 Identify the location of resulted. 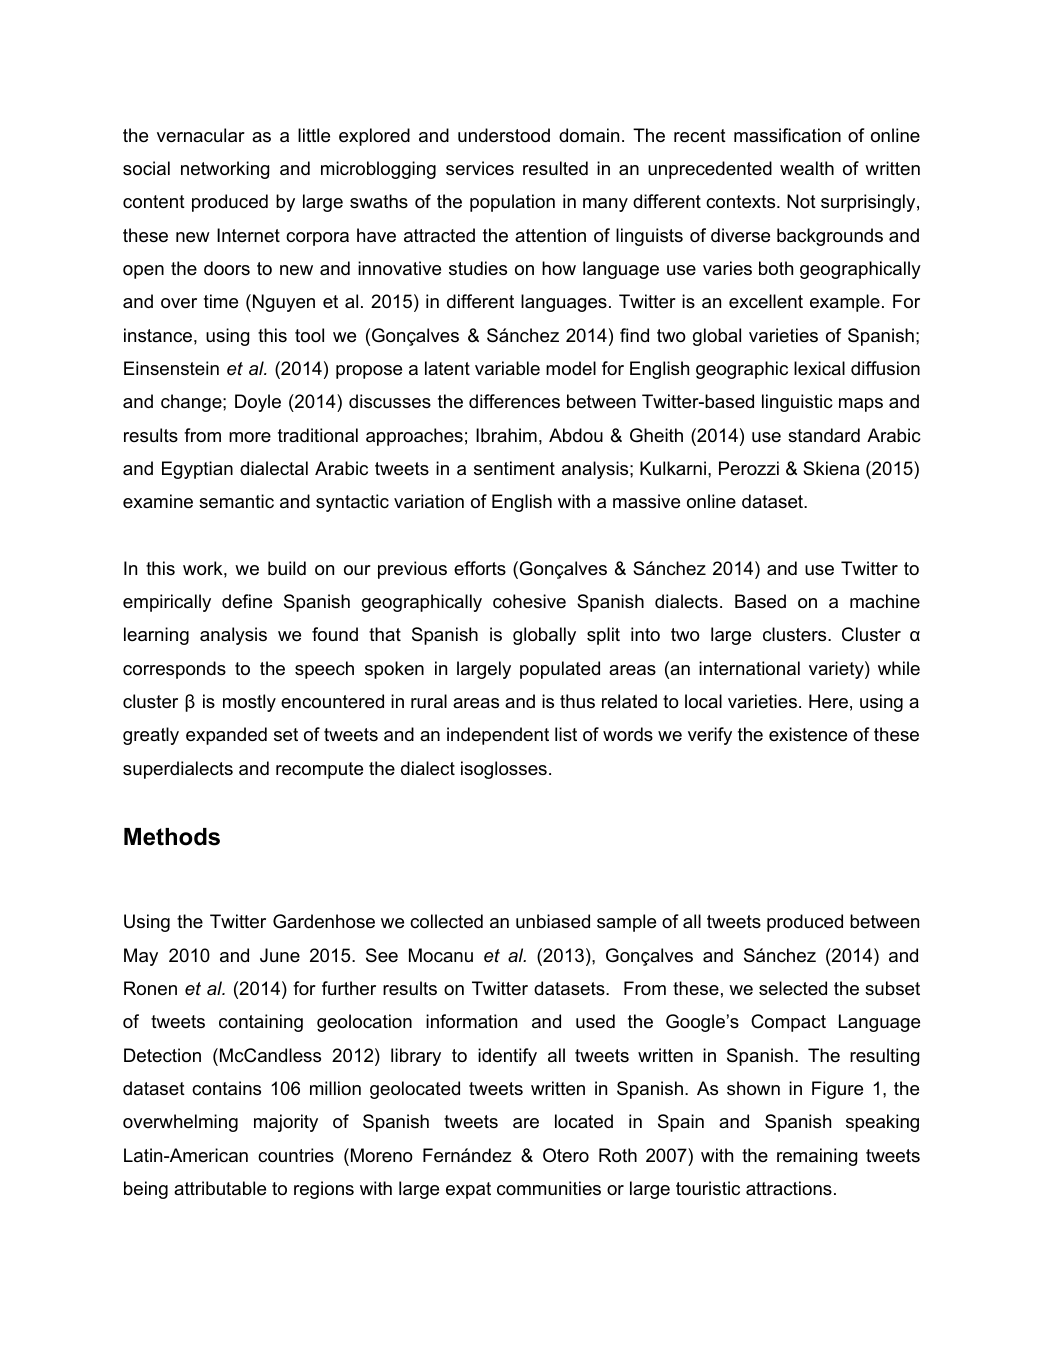
(555, 168).
